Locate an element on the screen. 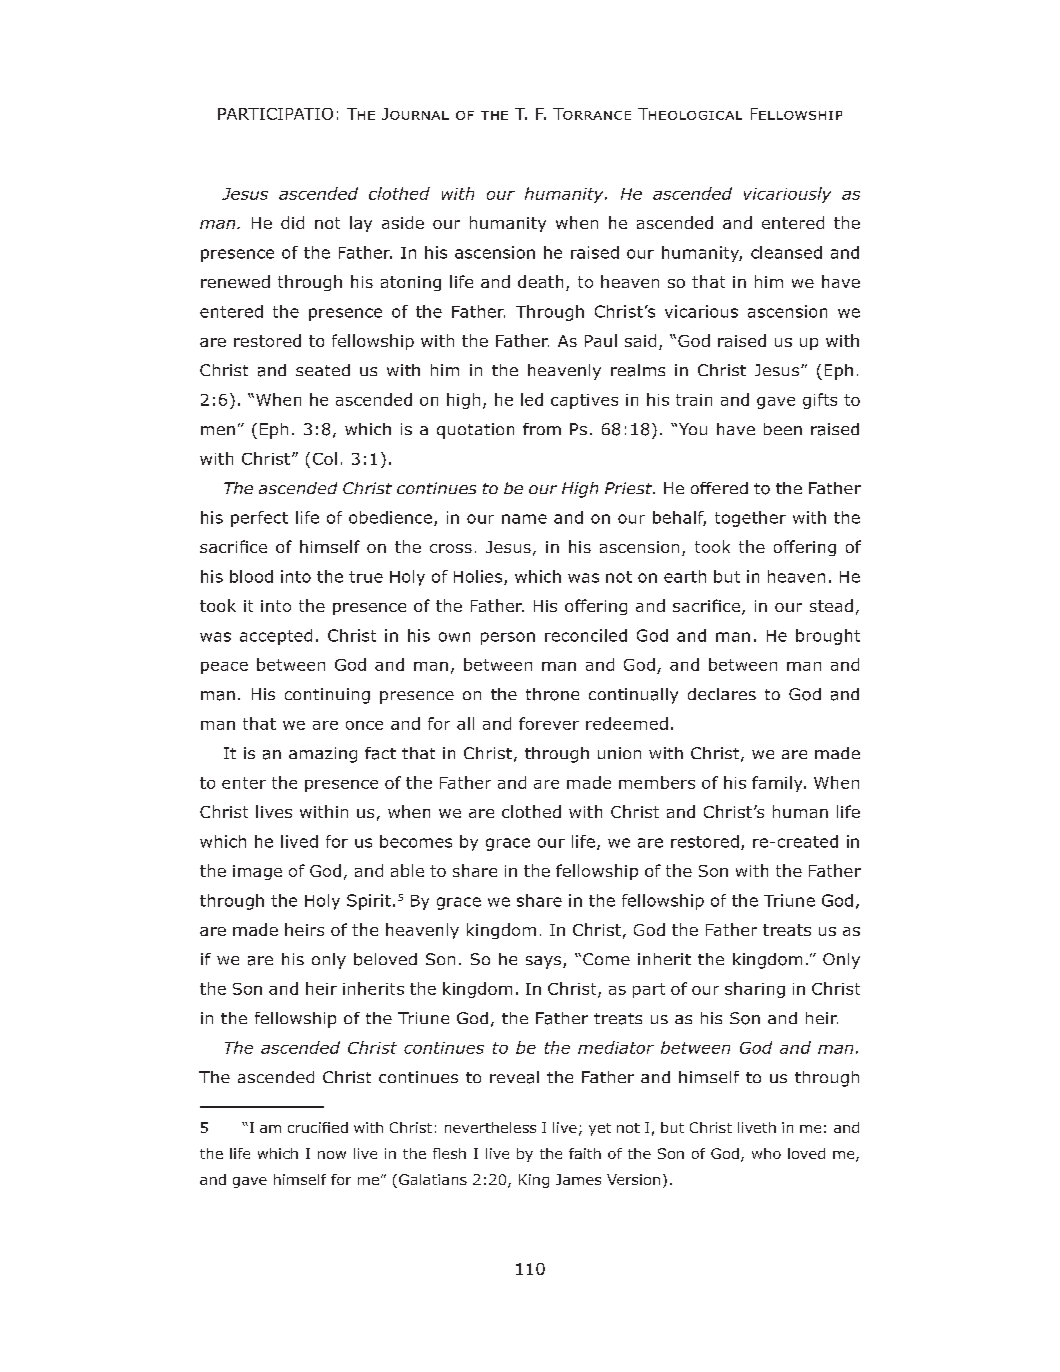 This screenshot has height=1372, width=1060. together is located at coordinates (750, 519).
